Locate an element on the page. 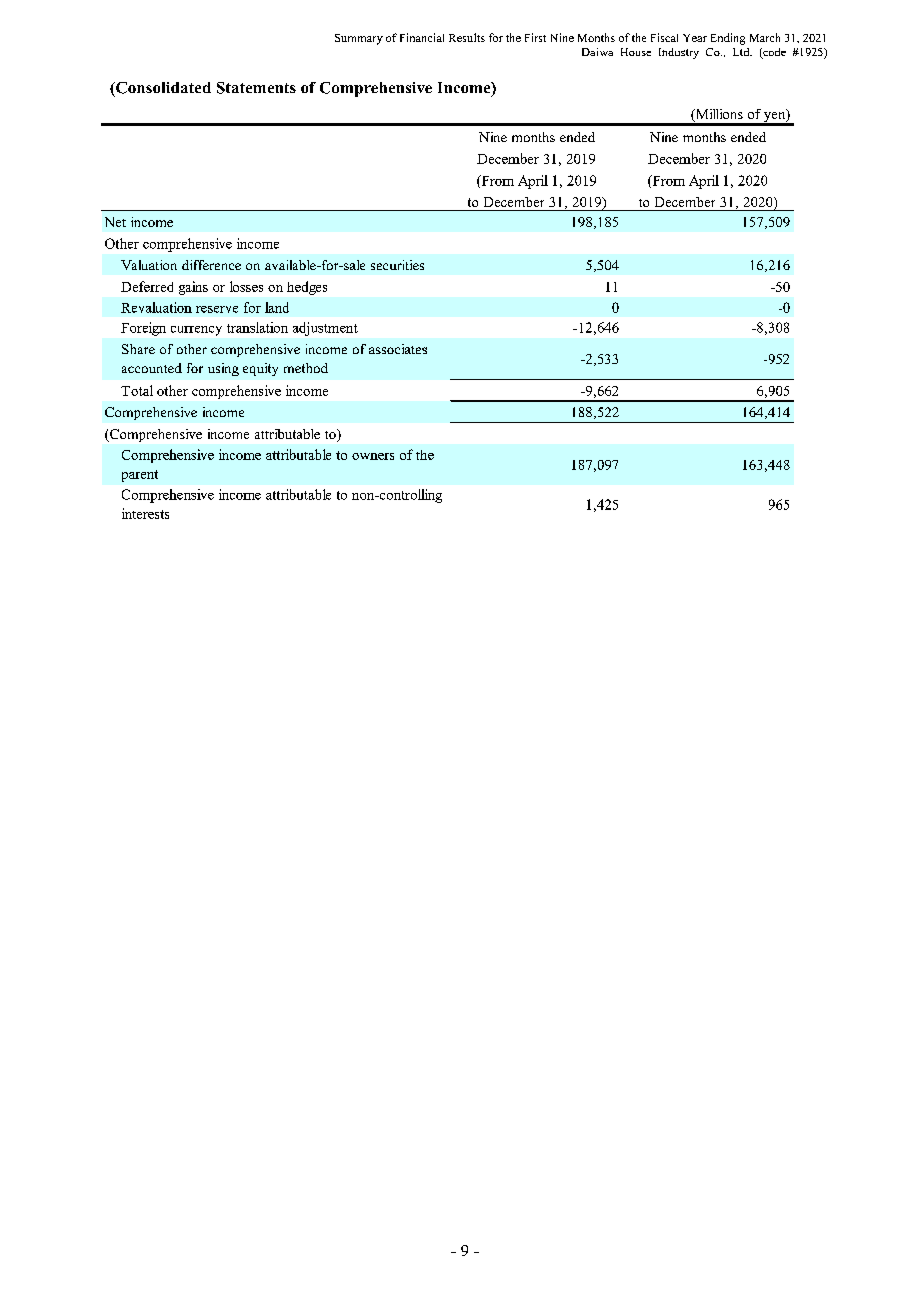 The image size is (924, 1308). parent is located at coordinates (140, 476).
